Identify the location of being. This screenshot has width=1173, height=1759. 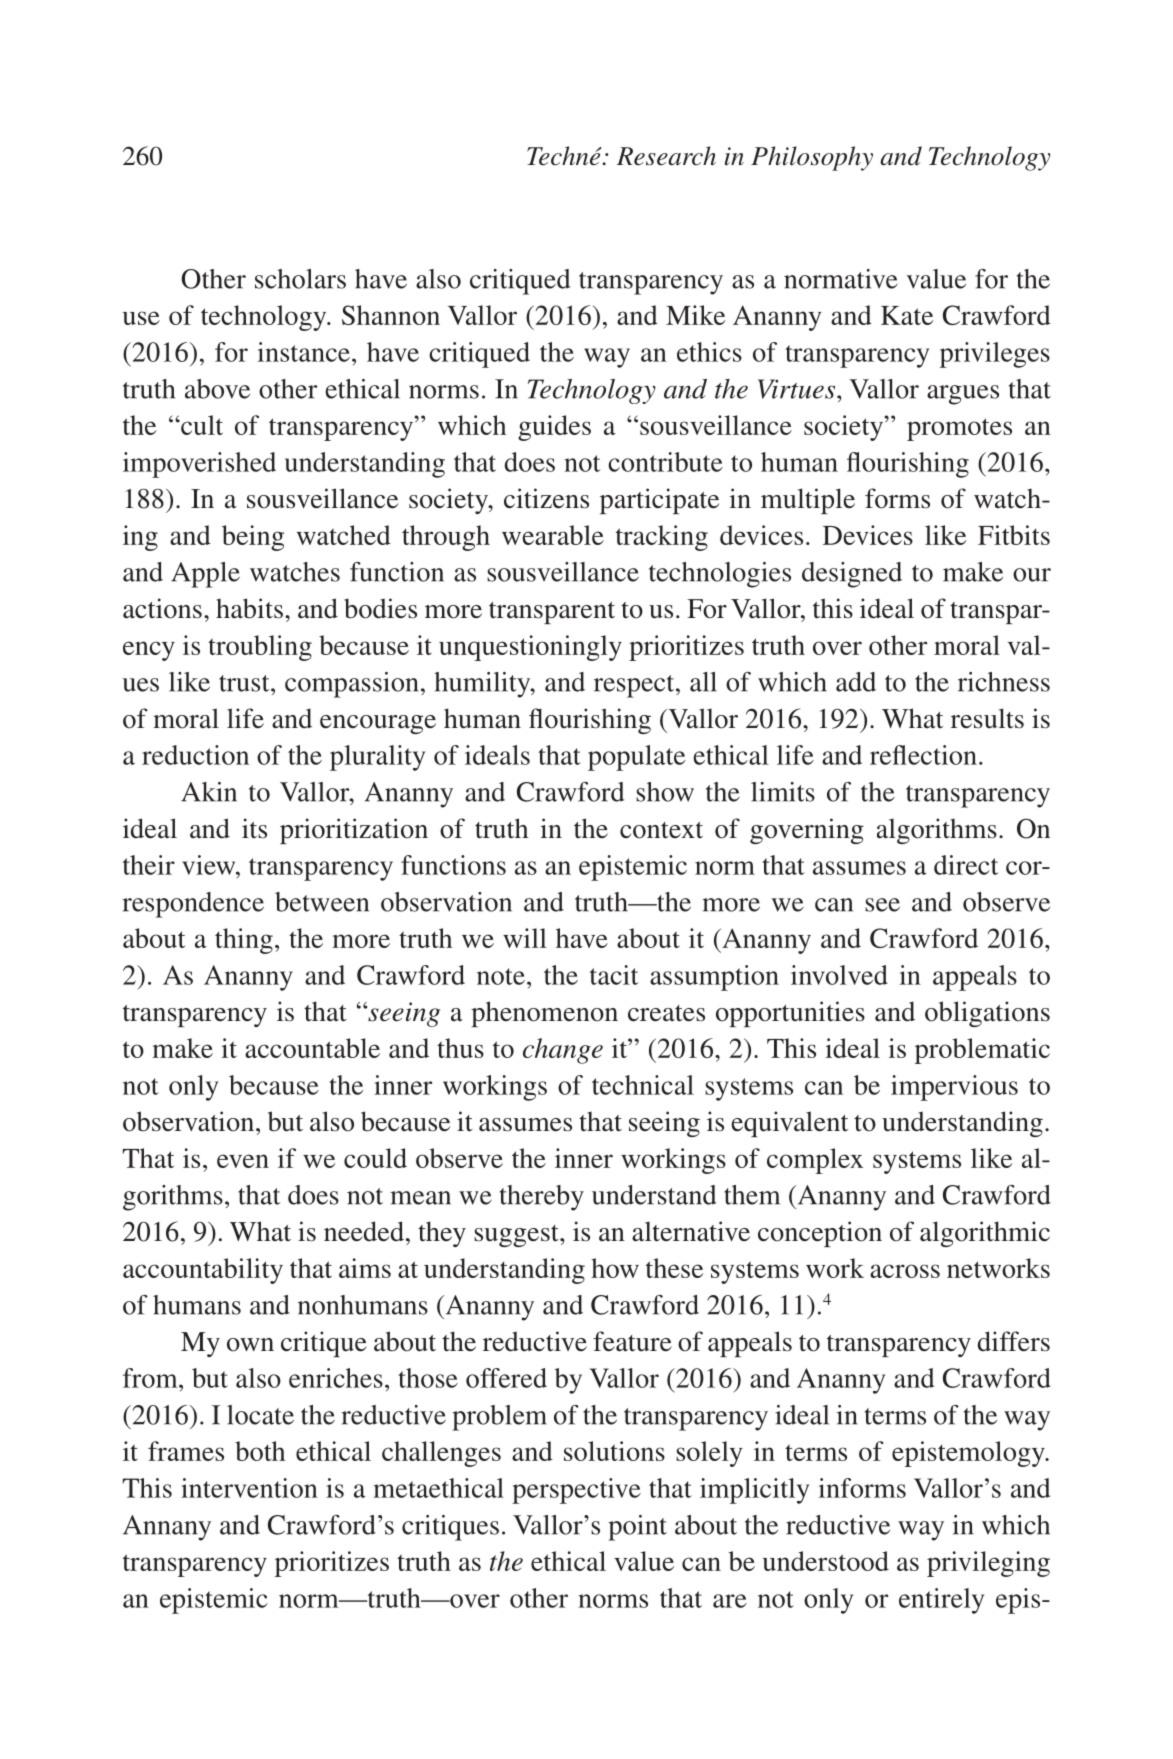
(253, 538).
